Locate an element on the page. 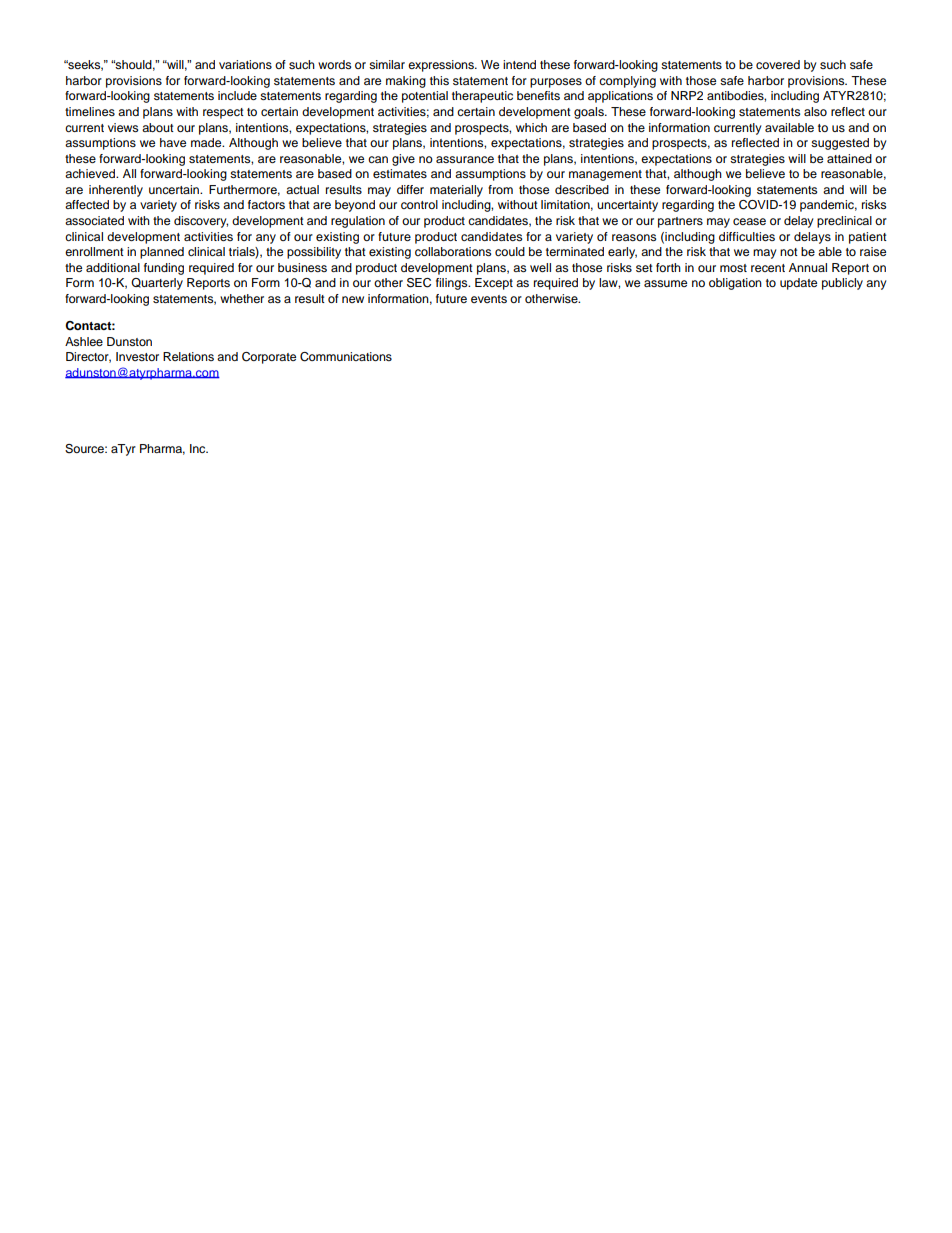  Relations is located at coordinates (188, 356).
